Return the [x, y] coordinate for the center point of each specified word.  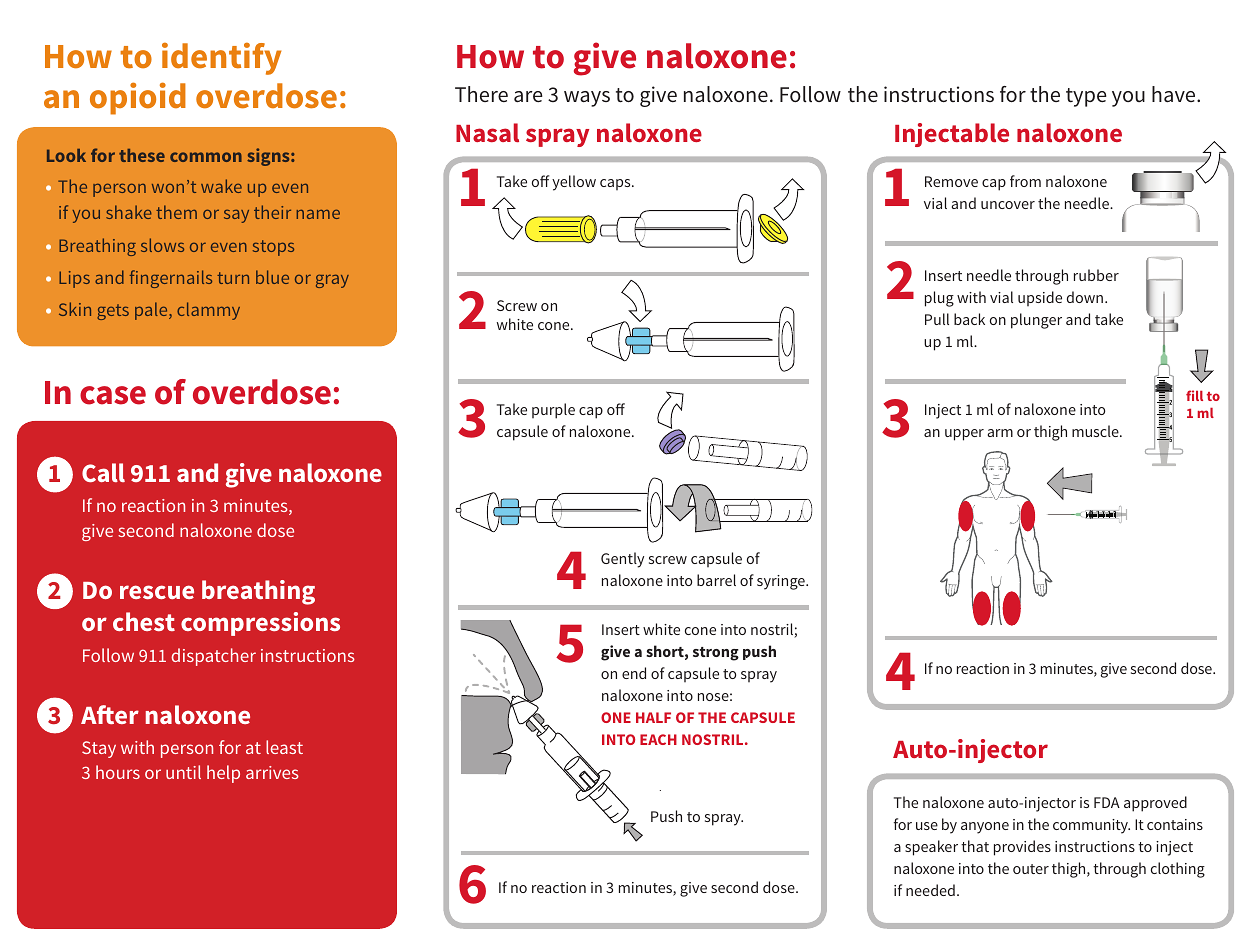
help [223, 774]
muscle [1096, 431]
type [1086, 97]
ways [587, 99]
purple [553, 411]
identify [221, 58]
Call [103, 472]
